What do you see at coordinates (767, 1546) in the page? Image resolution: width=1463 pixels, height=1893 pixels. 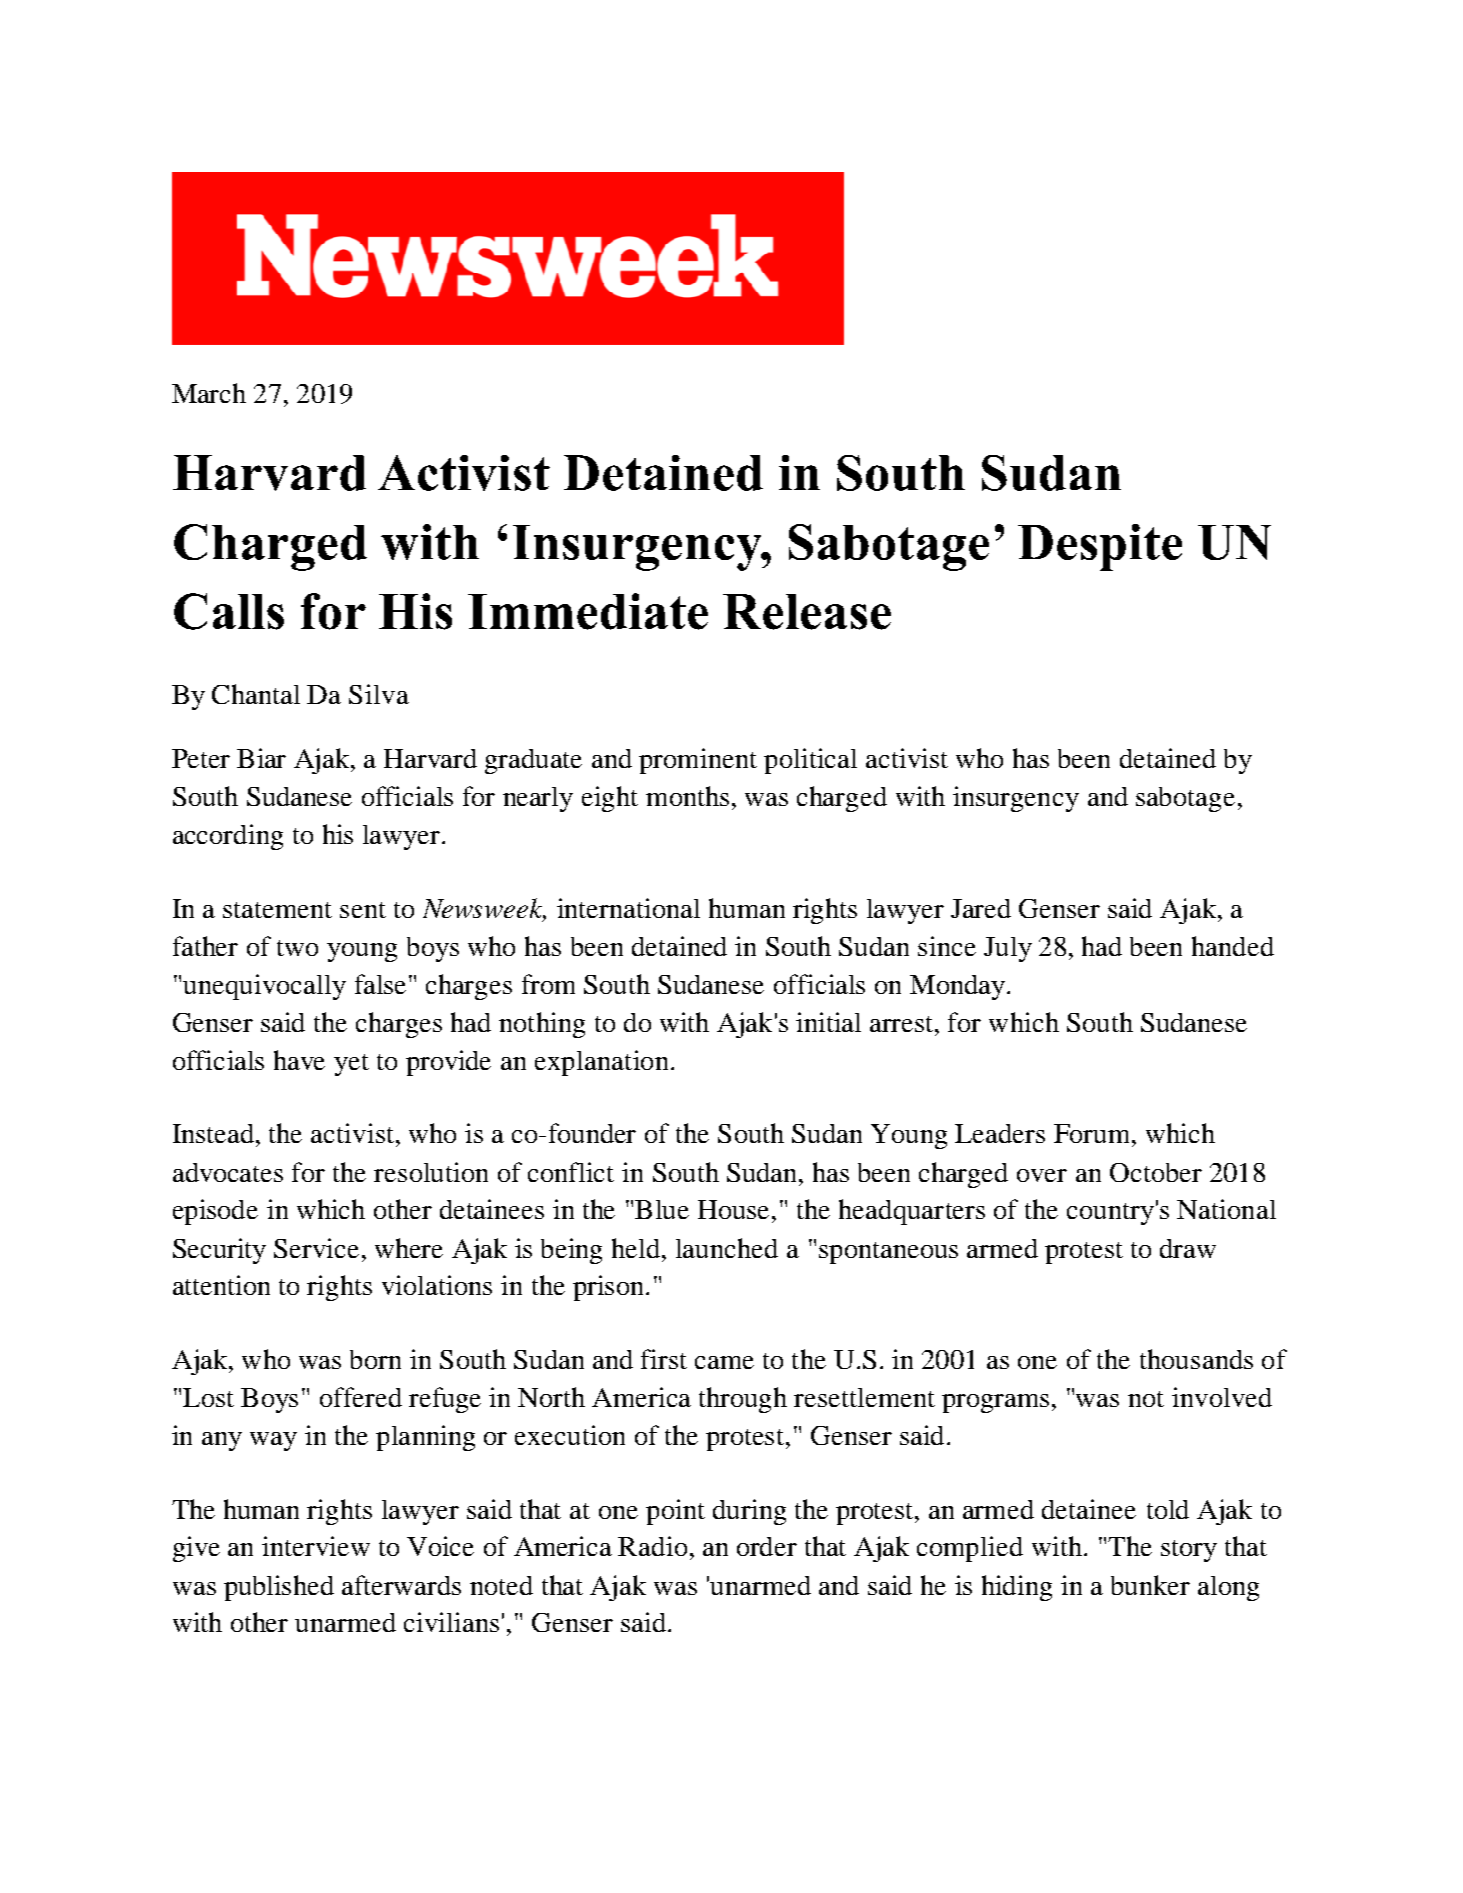 I see `order` at bounding box center [767, 1546].
